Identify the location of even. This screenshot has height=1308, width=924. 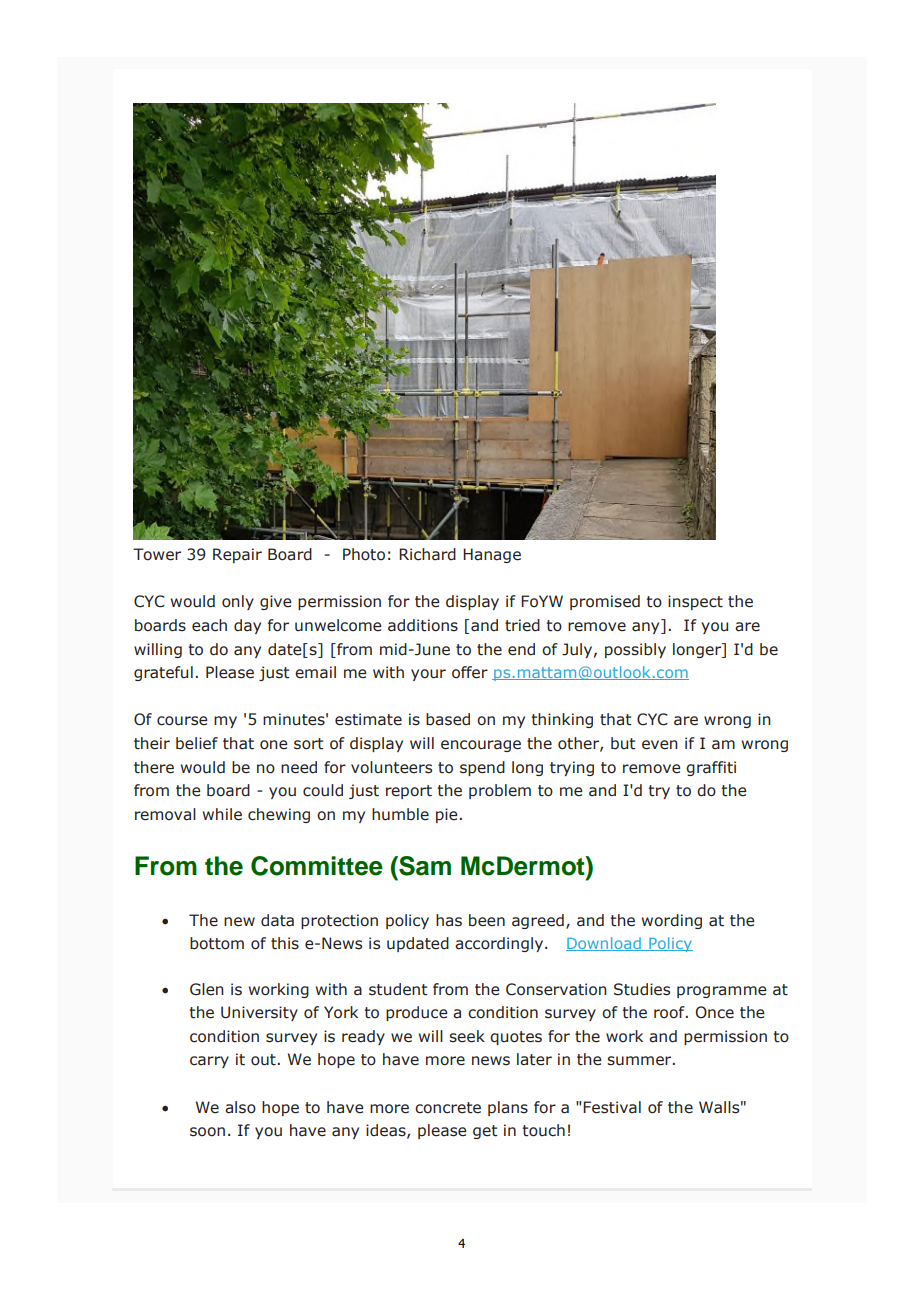
(660, 745).
